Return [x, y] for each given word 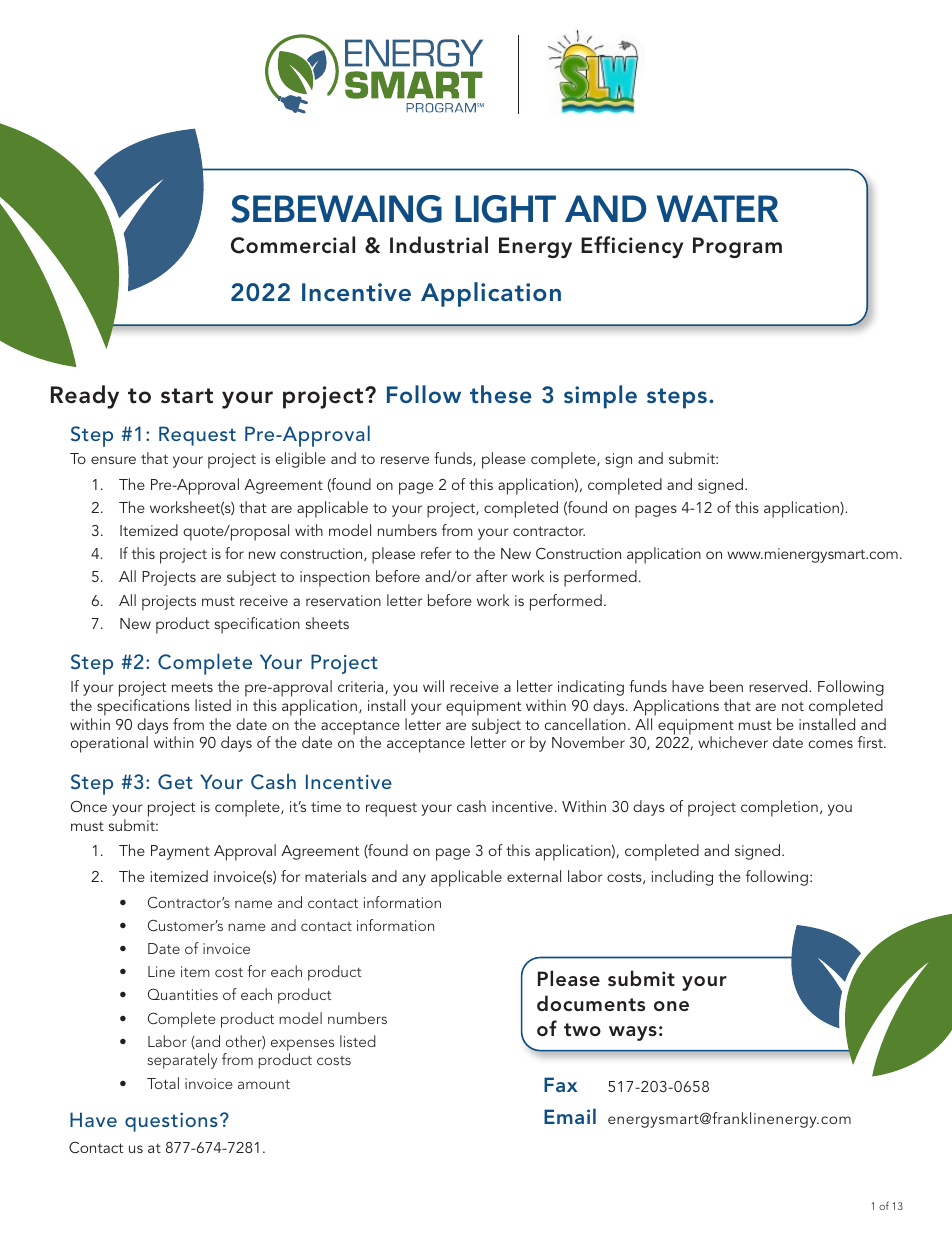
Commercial [293, 245]
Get [175, 782]
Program [737, 247]
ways [633, 1033]
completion [779, 808]
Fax [561, 1084]
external [534, 876]
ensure [113, 460]
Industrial [439, 245]
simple [600, 397]
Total [163, 1083]
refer [436, 553]
